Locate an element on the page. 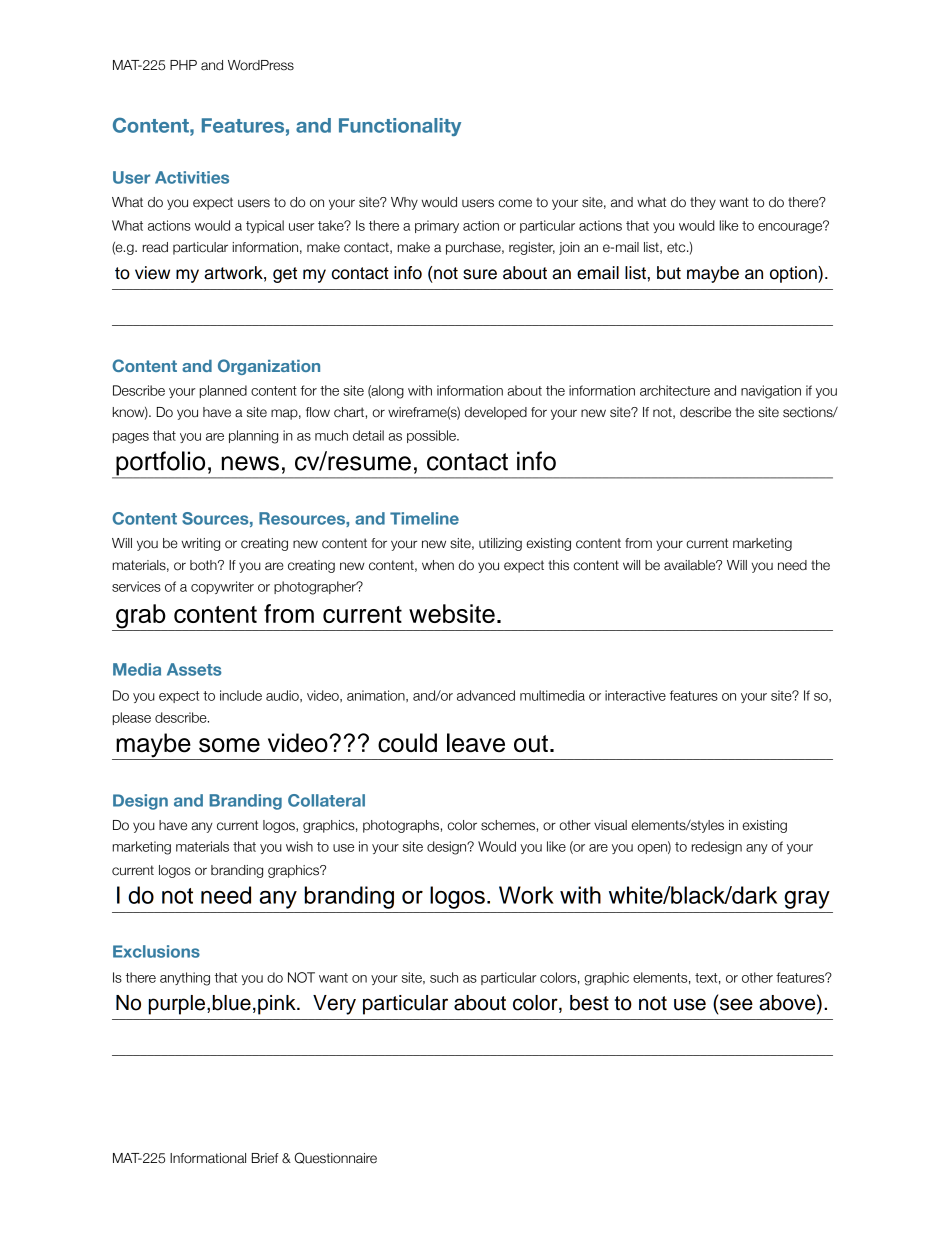 The width and height of the page is (952, 1233). copywriter is located at coordinates (222, 587).
